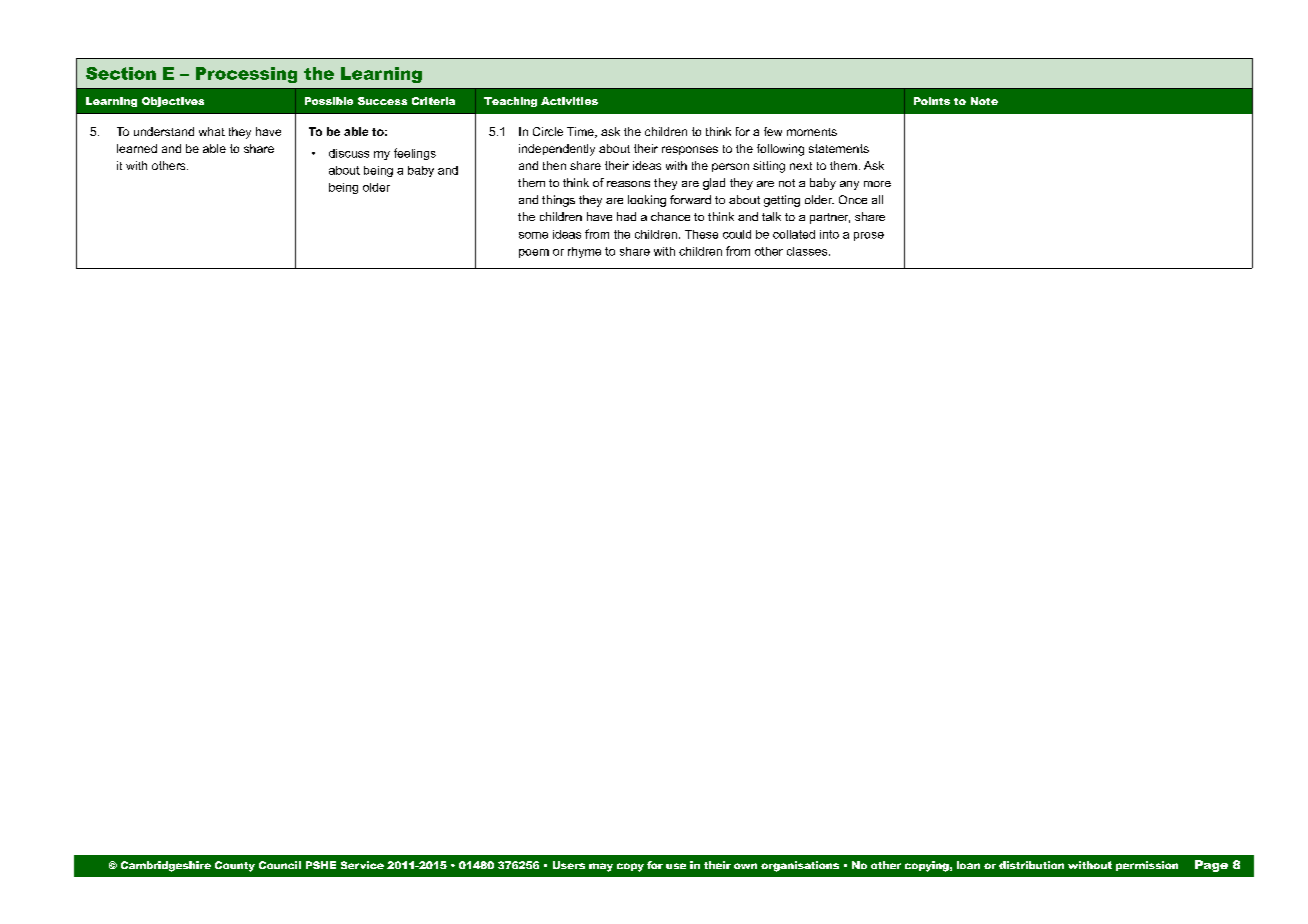 This image has height=924, width=1308. What do you see at coordinates (534, 253) in the image?
I see `poem` at bounding box center [534, 253].
